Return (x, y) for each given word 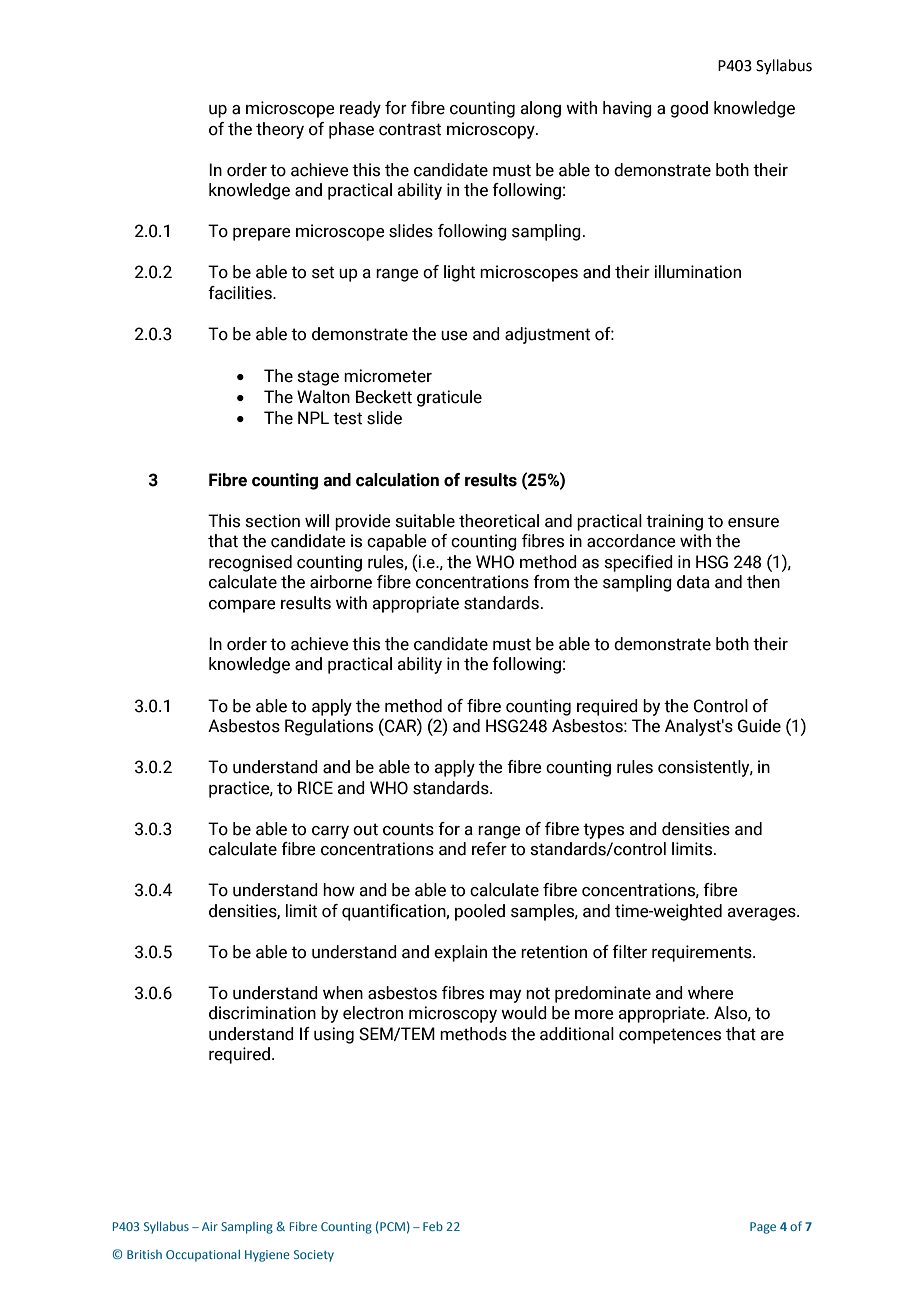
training (674, 522)
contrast (410, 129)
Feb (433, 1226)
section (273, 521)
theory (280, 130)
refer (489, 849)
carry (330, 832)
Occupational (203, 1256)
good (689, 109)
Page (763, 1228)
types (603, 831)
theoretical (499, 521)
